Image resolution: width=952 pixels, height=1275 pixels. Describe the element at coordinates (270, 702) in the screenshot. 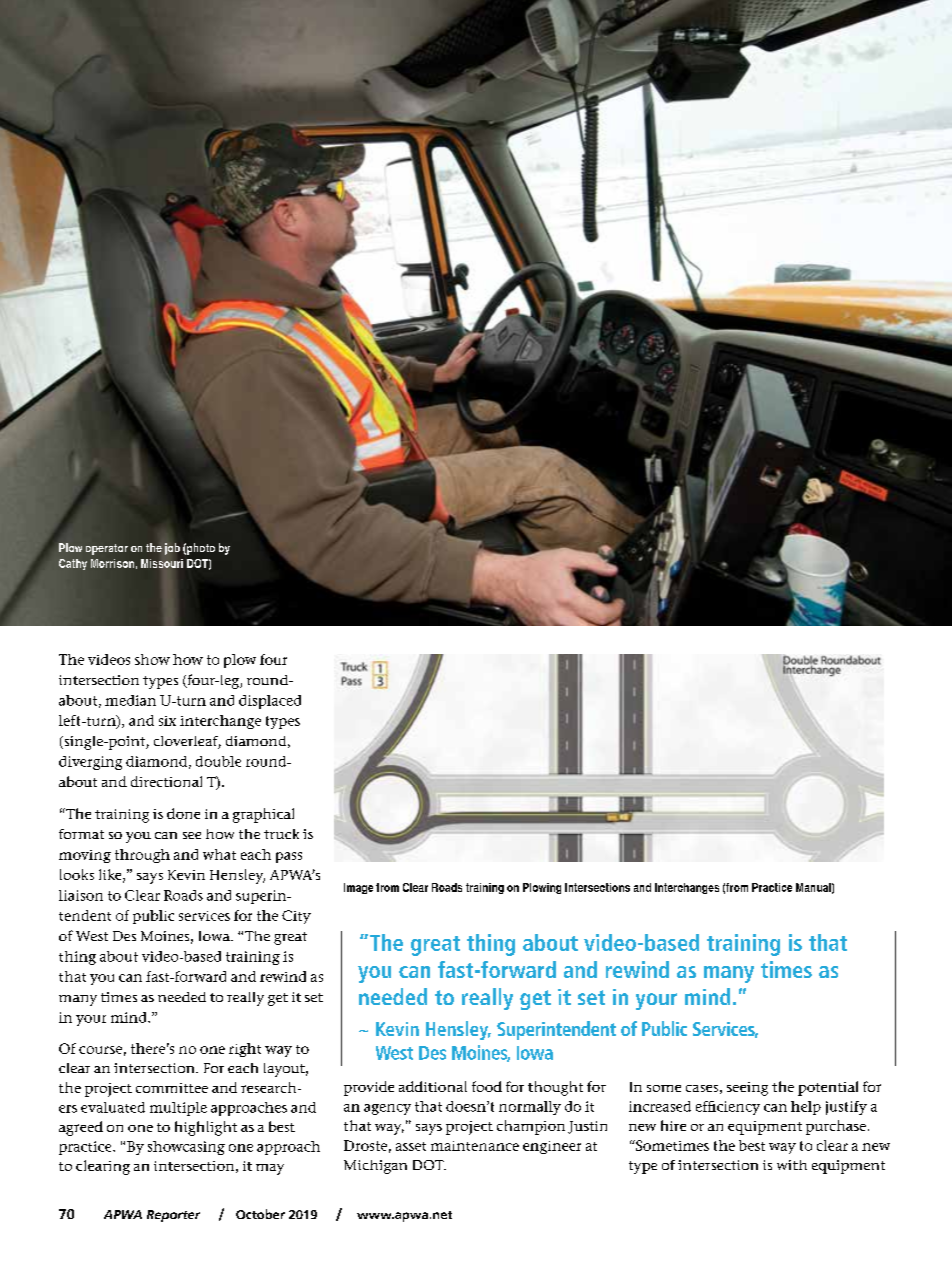

I see `displaced` at that location.
